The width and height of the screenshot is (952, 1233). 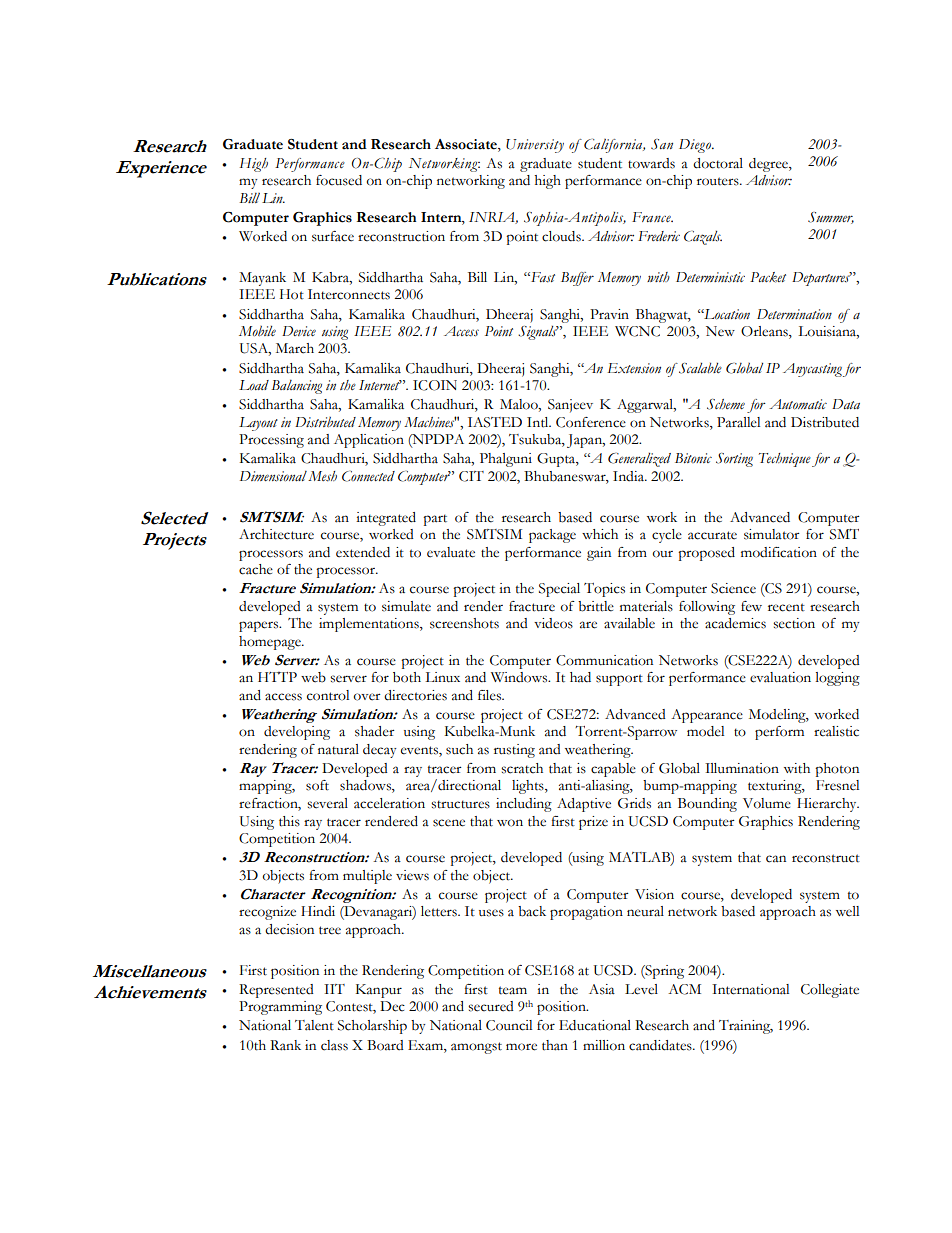 What do you see at coordinates (785, 460) in the screenshot?
I see `Technique` at bounding box center [785, 460].
